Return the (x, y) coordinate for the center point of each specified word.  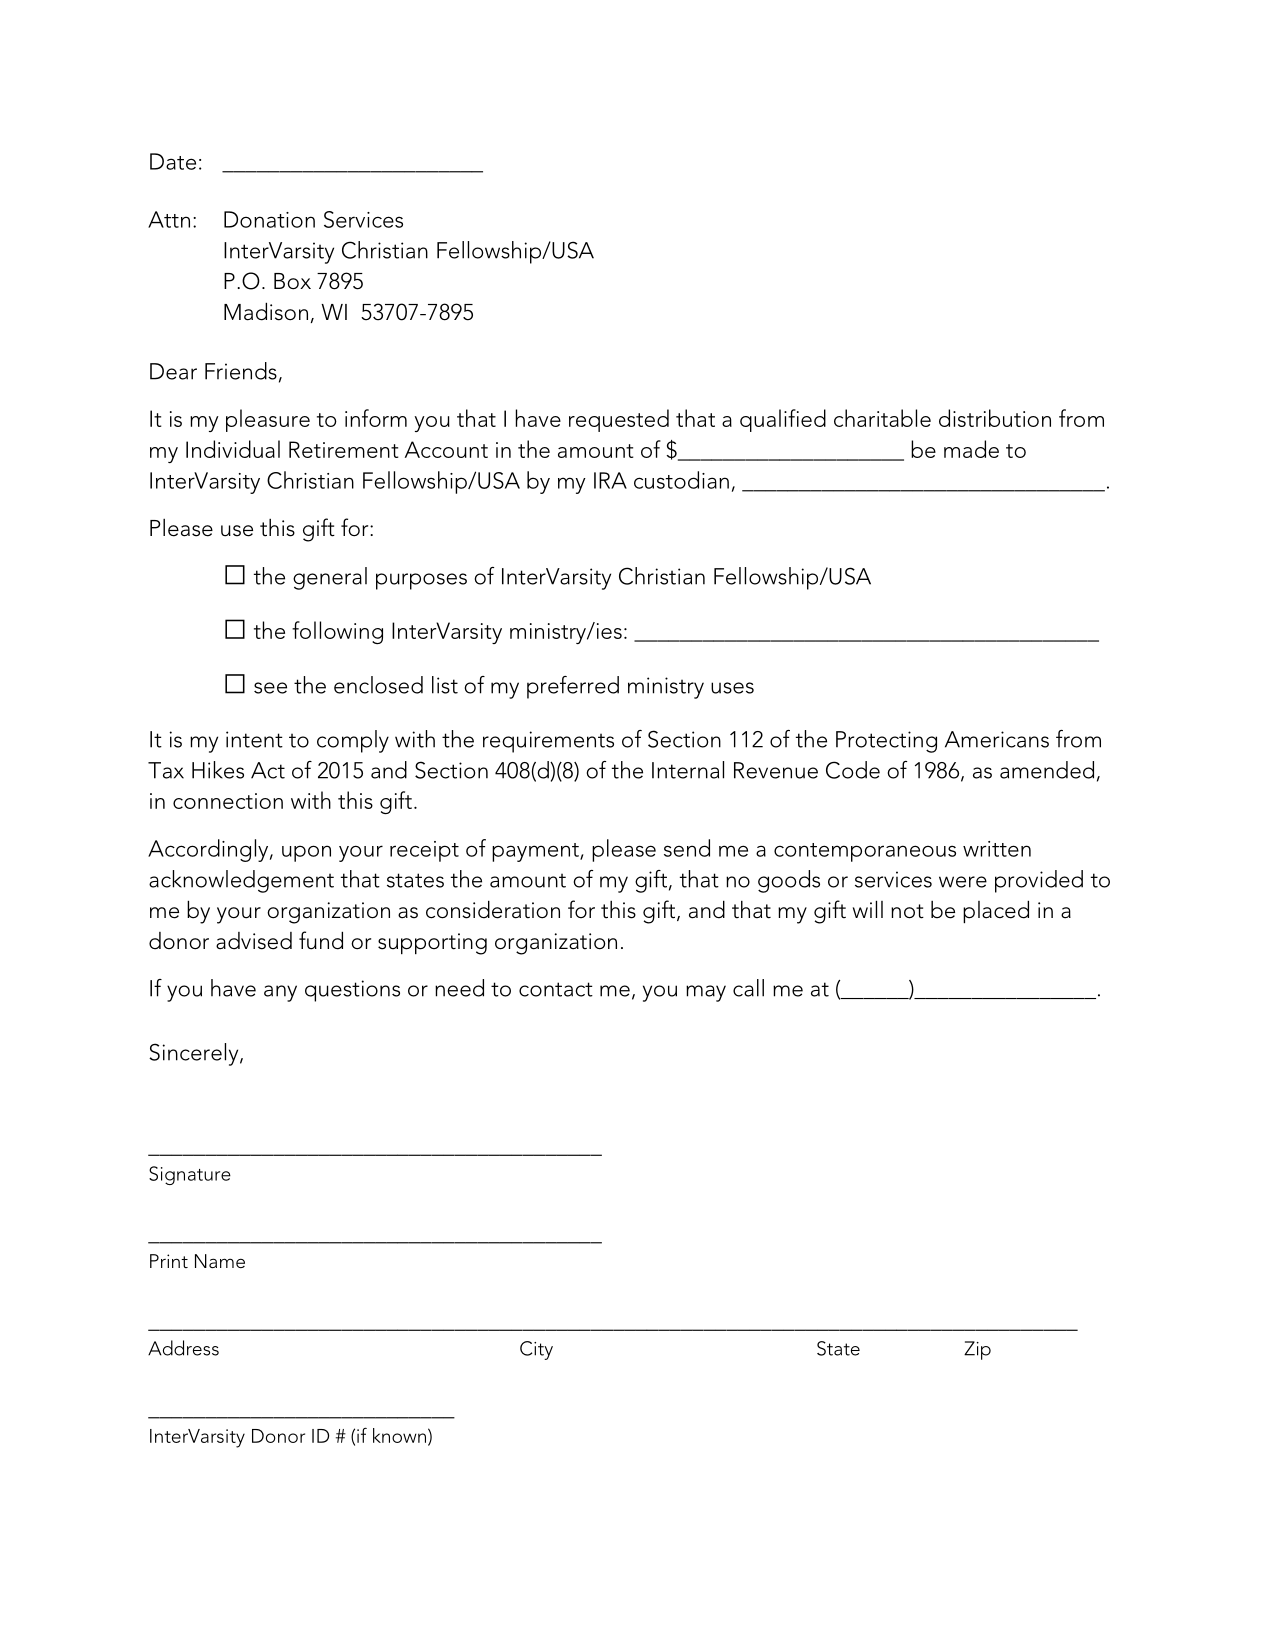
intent (254, 739)
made (971, 449)
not (907, 911)
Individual (233, 449)
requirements (548, 742)
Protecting (886, 742)
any (280, 993)
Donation (269, 219)
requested (619, 420)
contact (556, 989)
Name (220, 1261)
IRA (610, 480)
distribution (995, 418)
